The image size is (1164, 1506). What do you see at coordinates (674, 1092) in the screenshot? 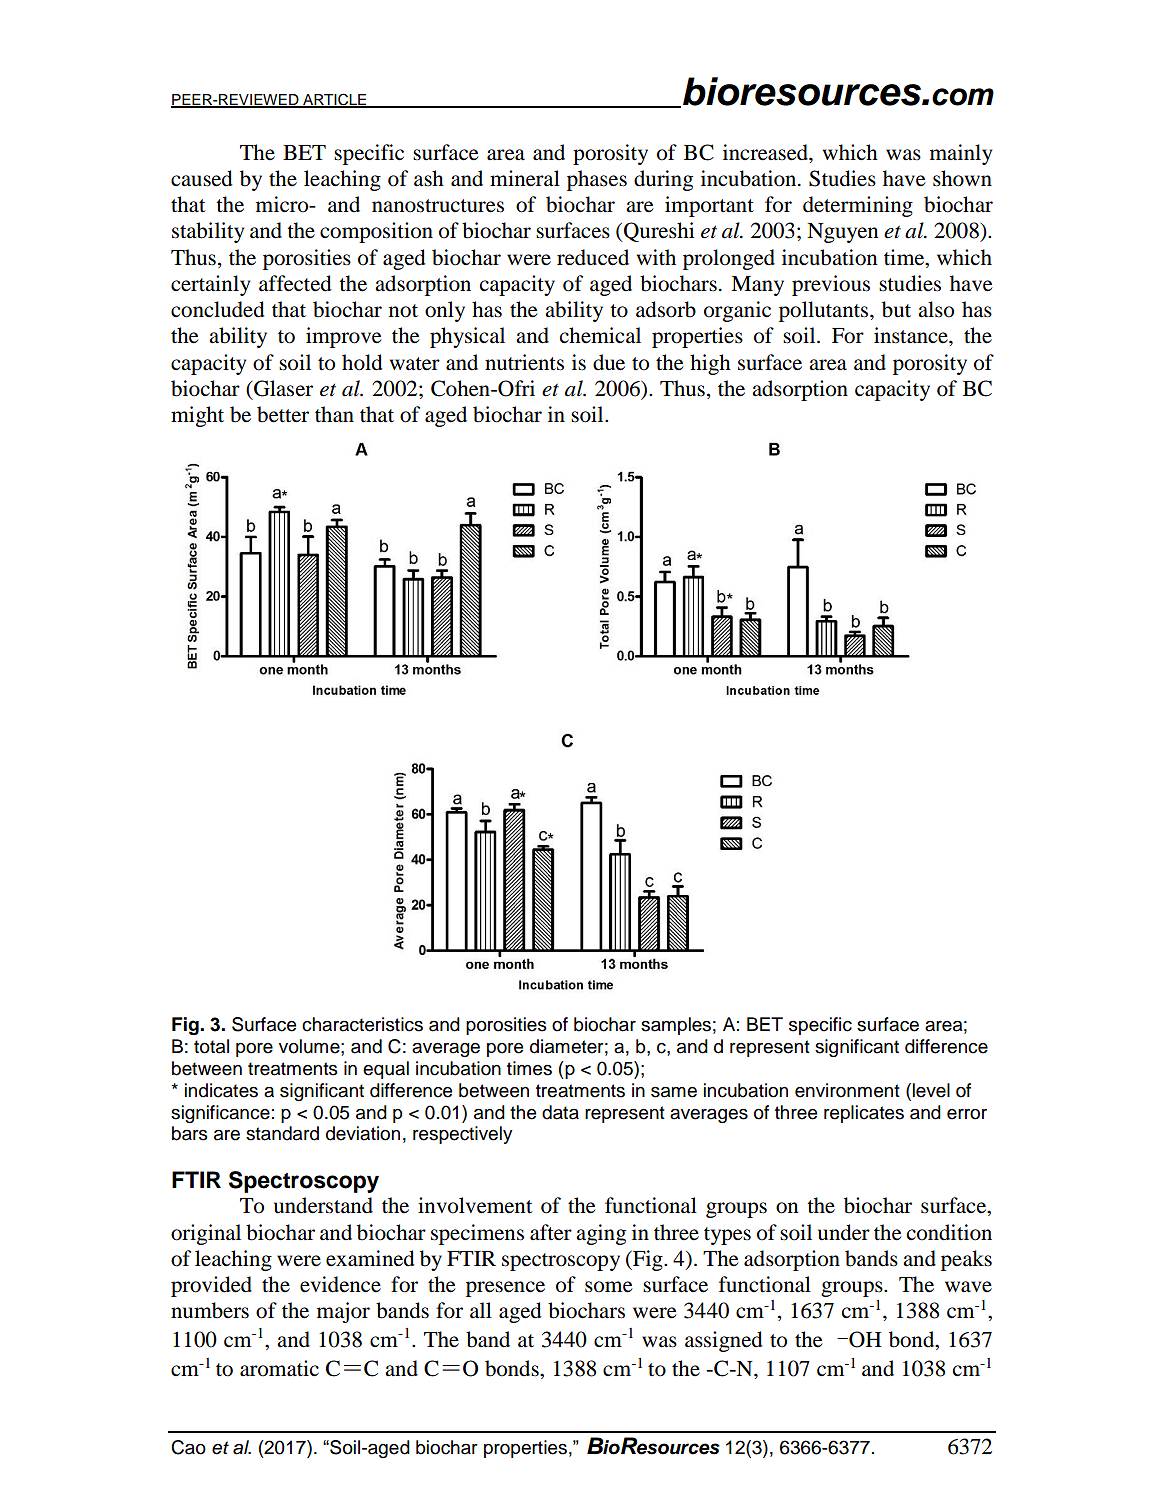
I see `same` at bounding box center [674, 1092].
